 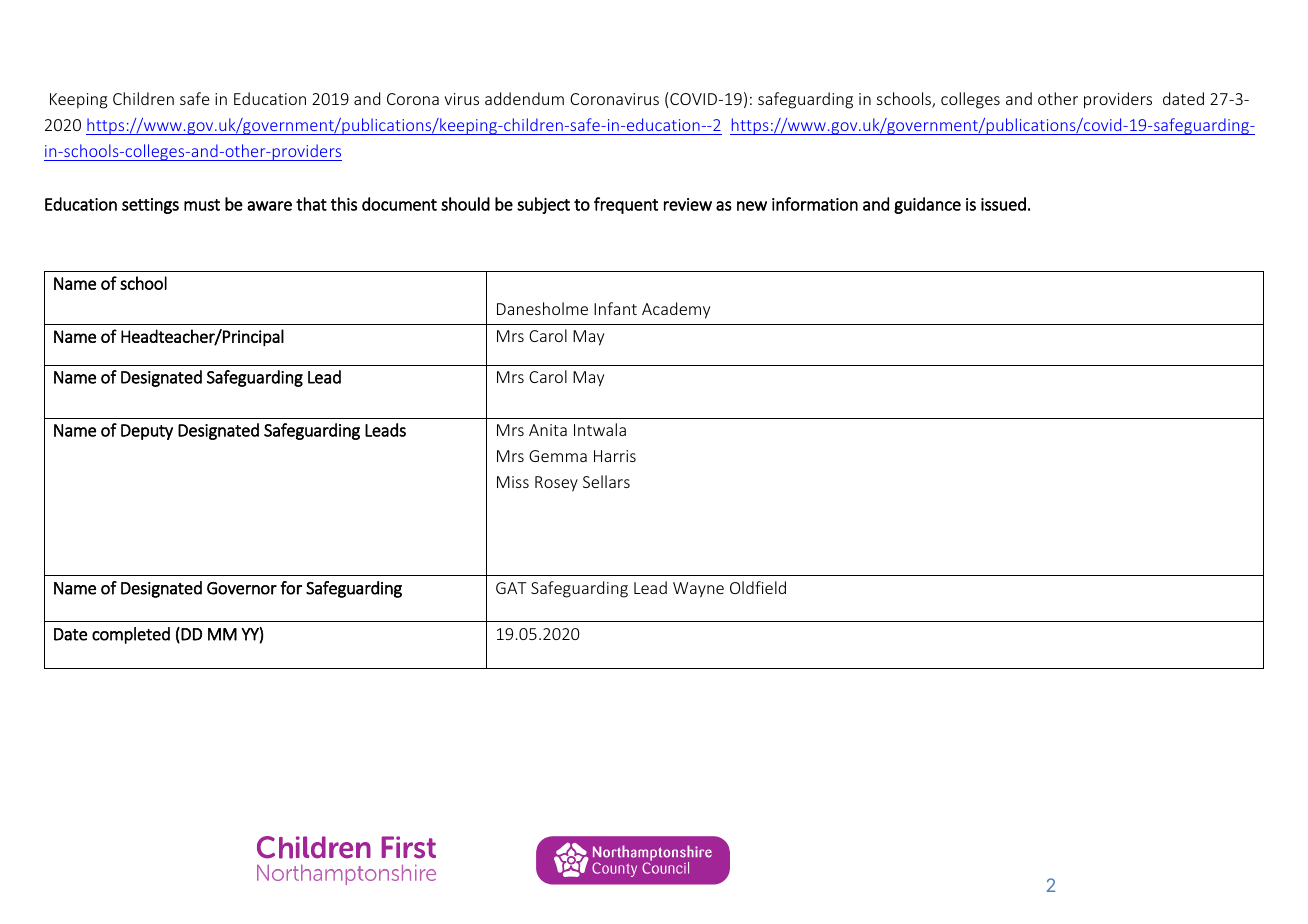 What do you see at coordinates (147, 432) in the screenshot?
I see `Deputy` at bounding box center [147, 432].
